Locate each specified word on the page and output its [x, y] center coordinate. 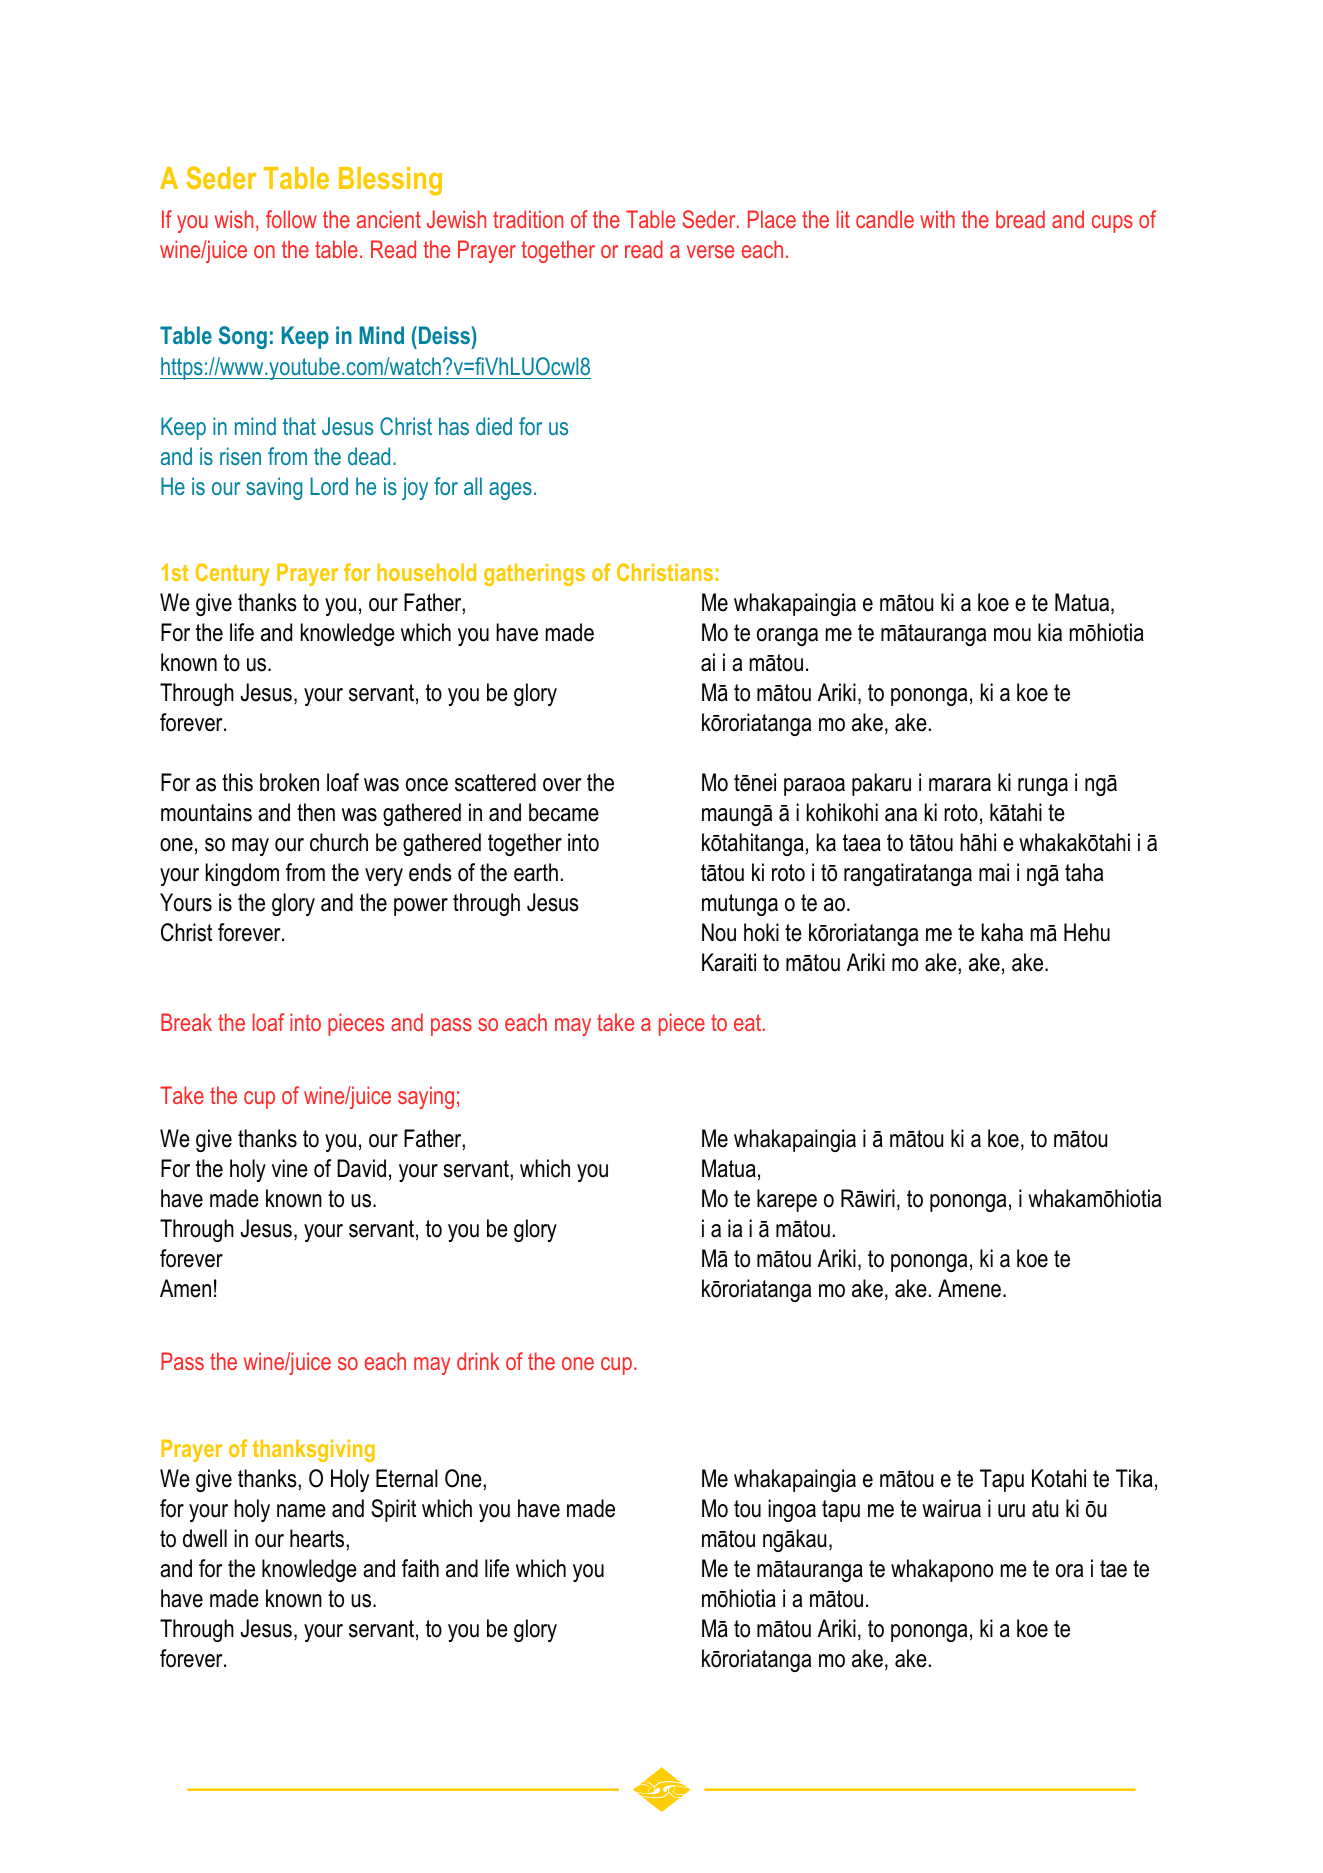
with [937, 219]
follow [291, 219]
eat [749, 1022]
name [301, 1511]
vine [290, 1168]
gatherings [534, 574]
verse [710, 251]
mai [994, 872]
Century [232, 574]
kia [1050, 632]
